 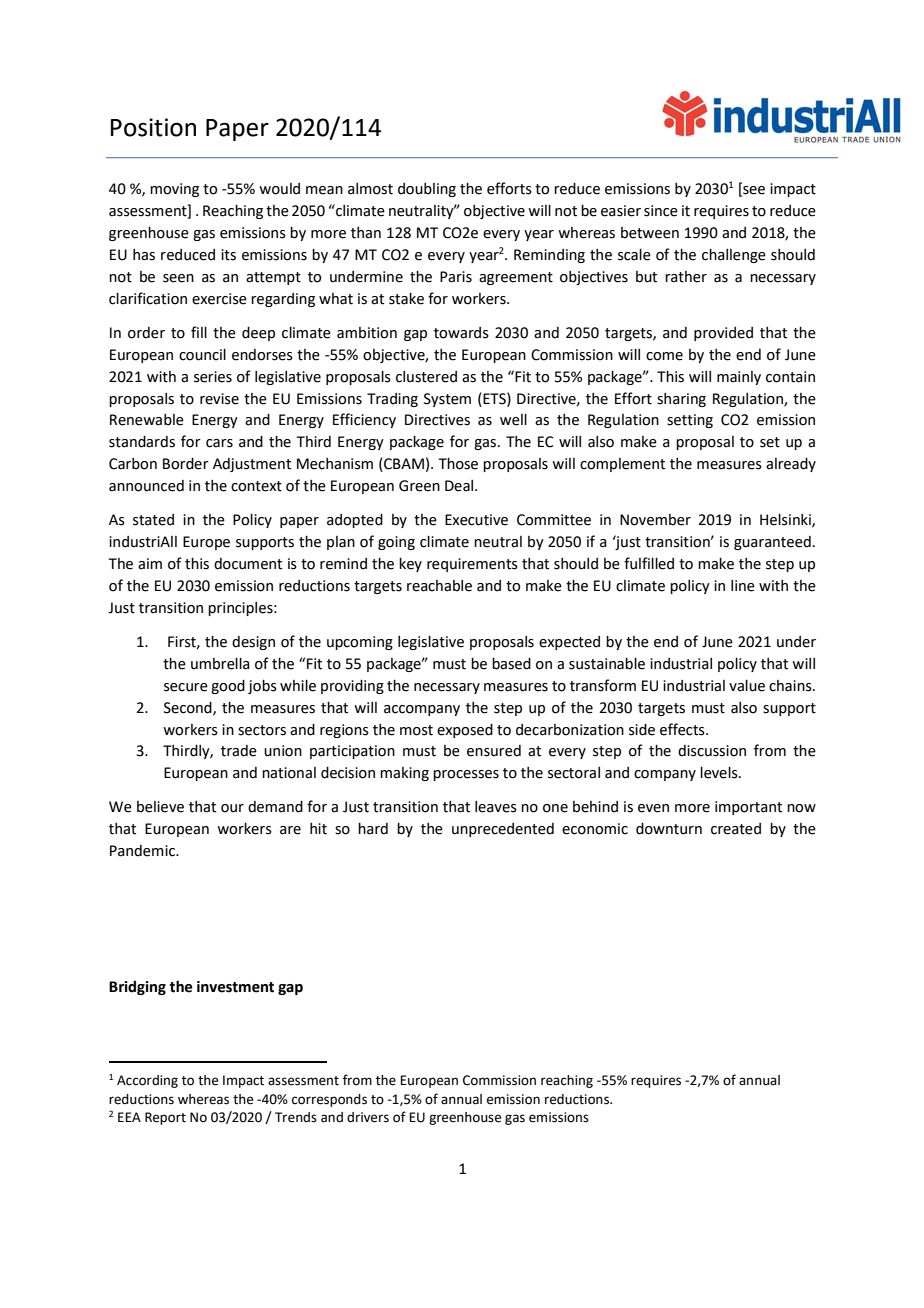 What do you see at coordinates (772, 543) in the screenshot?
I see `guaranteed` at bounding box center [772, 543].
